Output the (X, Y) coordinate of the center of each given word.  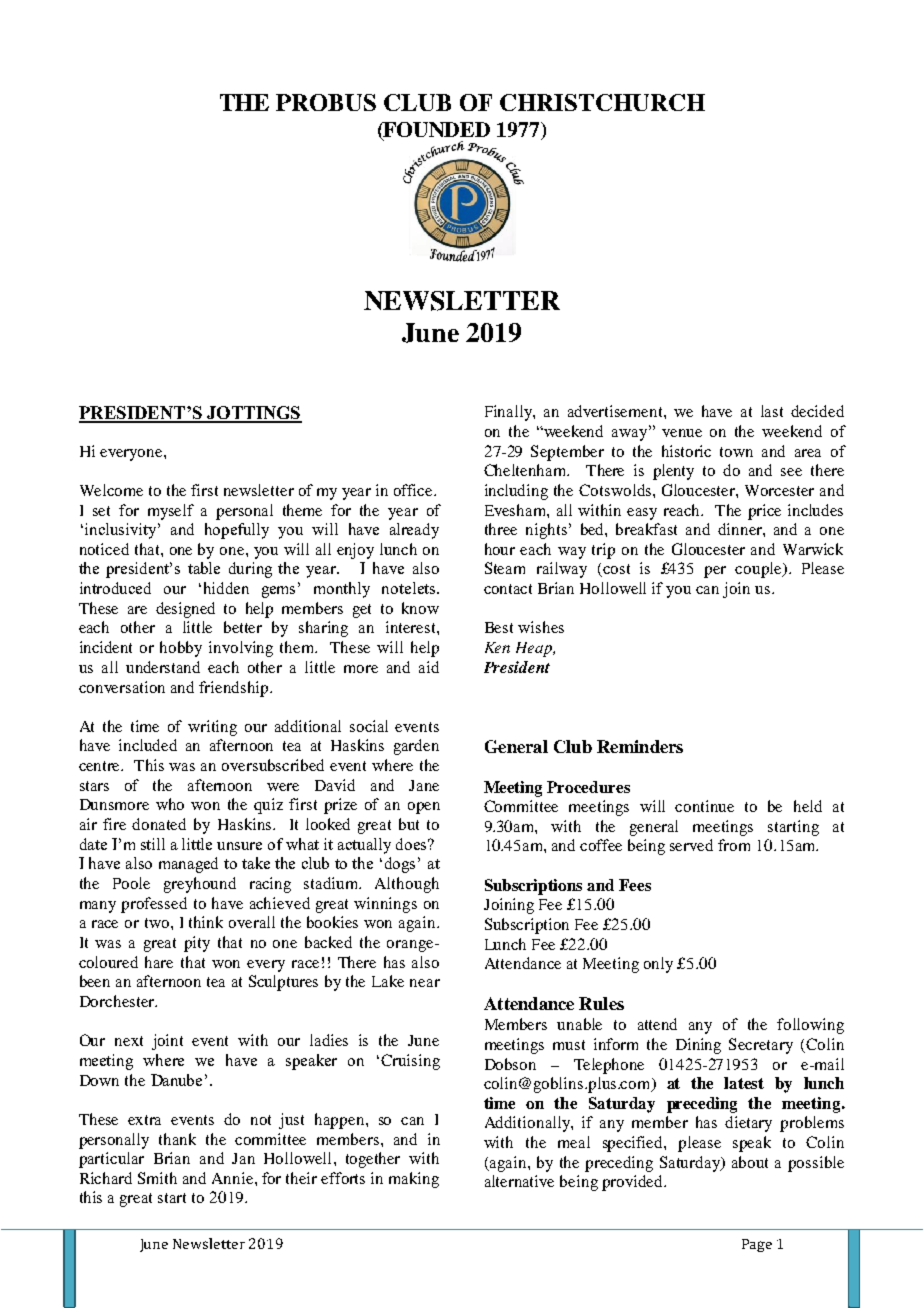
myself (171, 512)
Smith (157, 1178)
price (764, 512)
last (772, 411)
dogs (402, 865)
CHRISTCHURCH (602, 102)
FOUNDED (436, 131)
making (414, 1180)
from (734, 845)
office (414, 490)
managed (188, 865)
